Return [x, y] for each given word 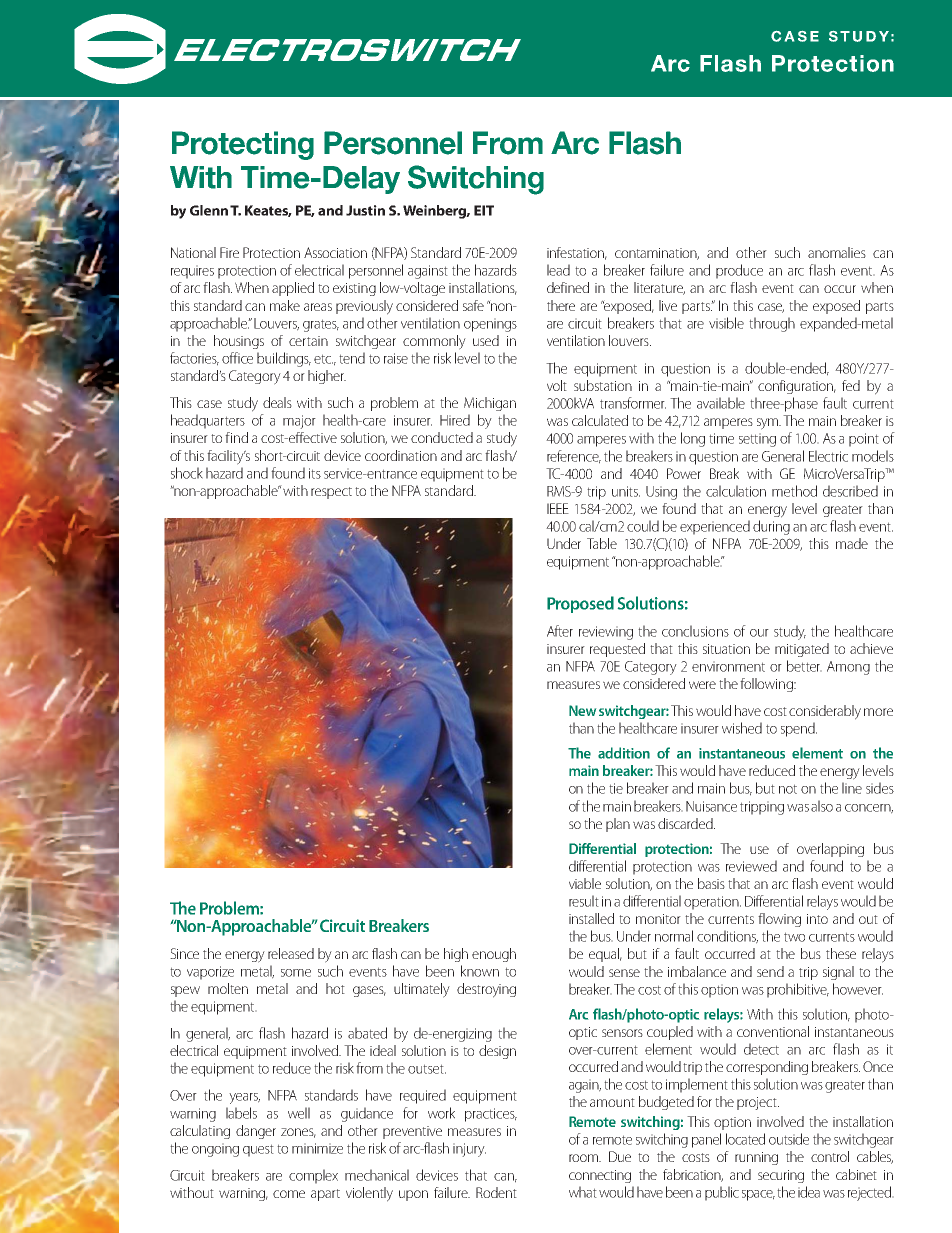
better [804, 666]
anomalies [837, 252]
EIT [484, 210]
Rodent [496, 1192]
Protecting [243, 145]
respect [331, 493]
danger [256, 1132]
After [560, 631]
